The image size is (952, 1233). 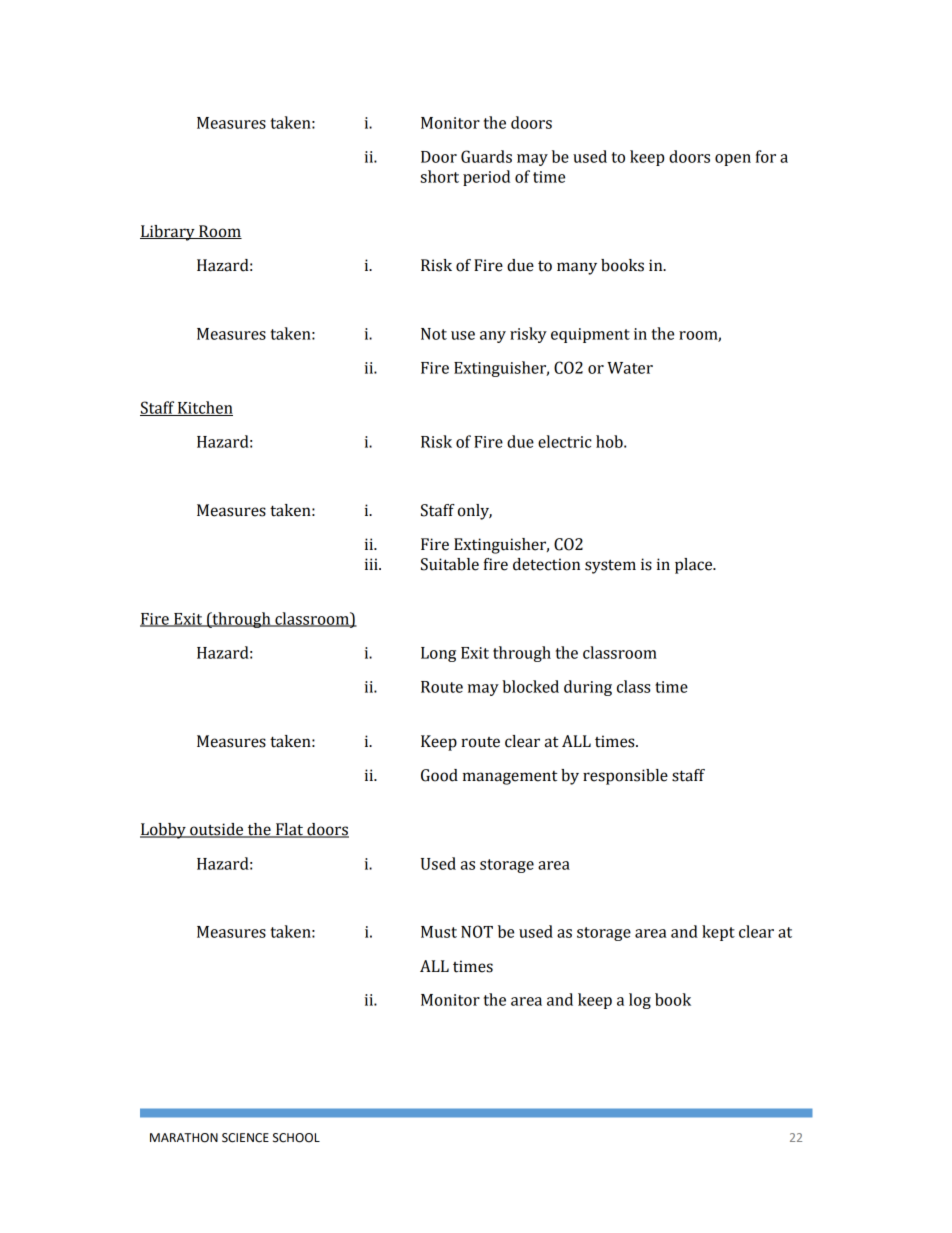 What do you see at coordinates (438, 654) in the document?
I see `Long` at bounding box center [438, 654].
